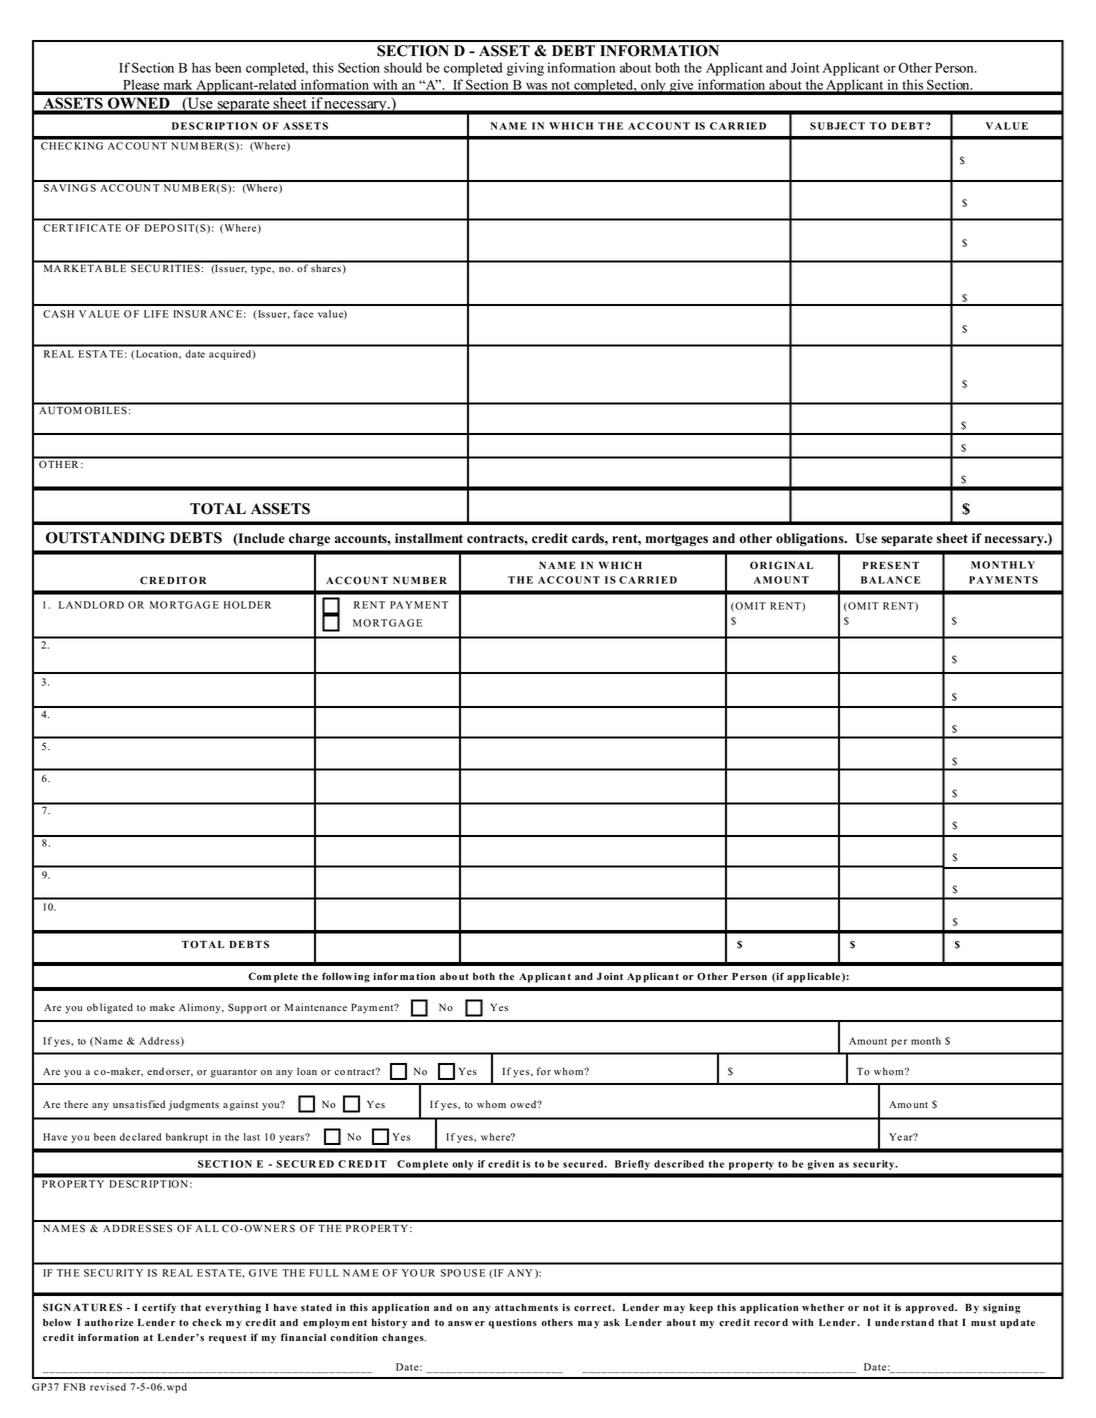 This screenshot has height=1418, width=1096. What do you see at coordinates (307, 1071) in the screenshot?
I see `loan` at bounding box center [307, 1071].
